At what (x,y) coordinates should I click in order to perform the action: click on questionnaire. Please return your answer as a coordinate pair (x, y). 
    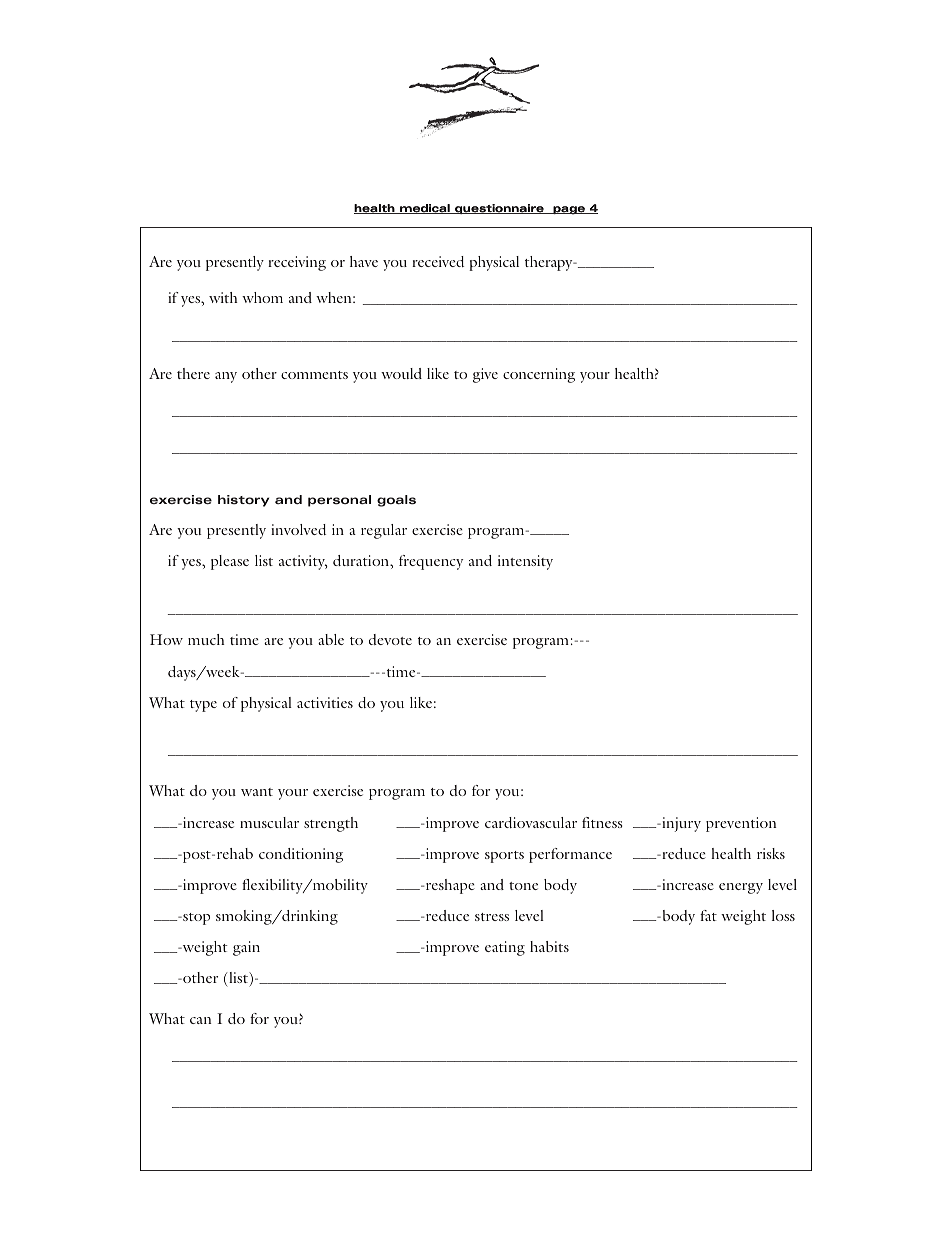
    Looking at the image, I should click on (499, 209).
